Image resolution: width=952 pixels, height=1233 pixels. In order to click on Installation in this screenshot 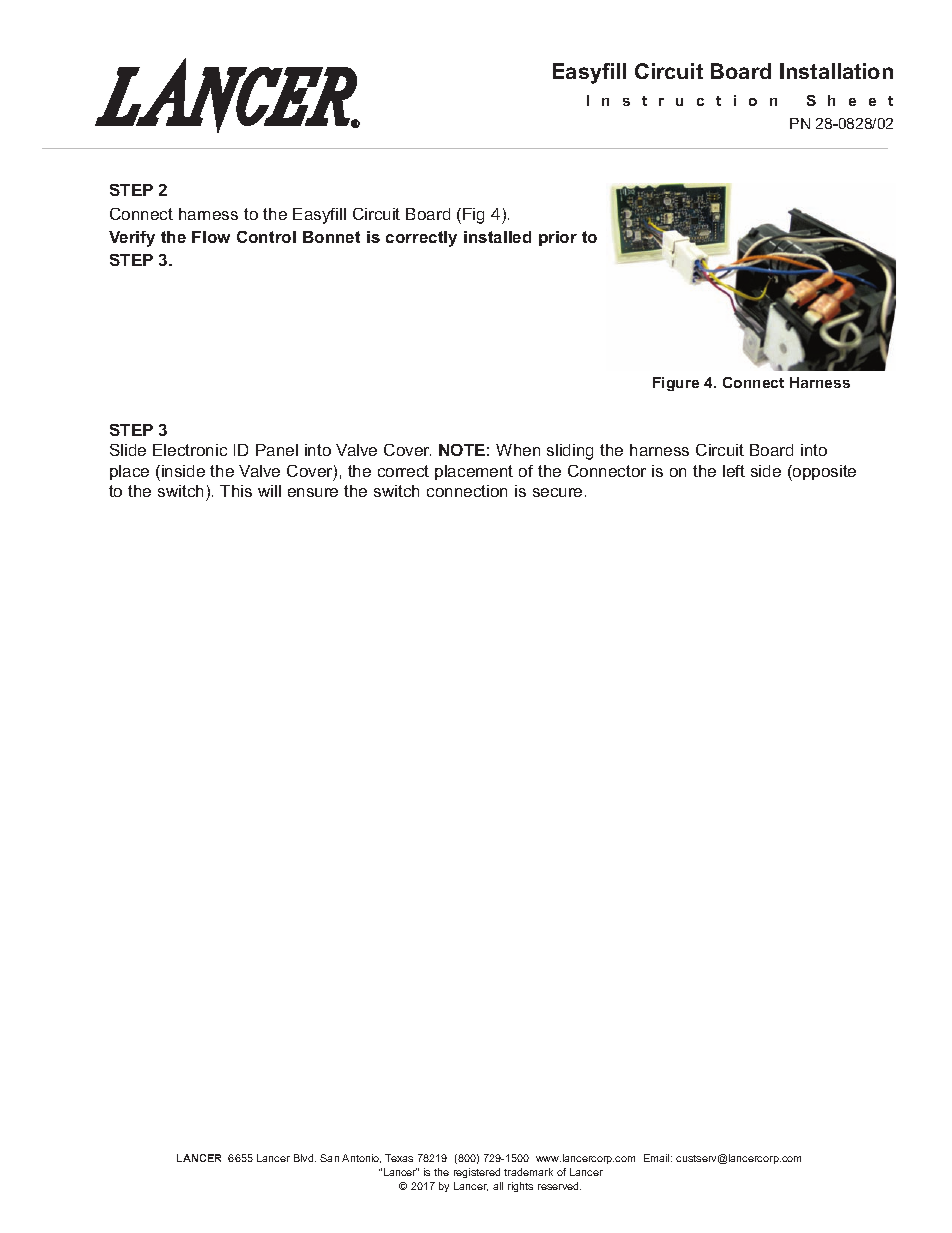, I will do `click(836, 71)`.
